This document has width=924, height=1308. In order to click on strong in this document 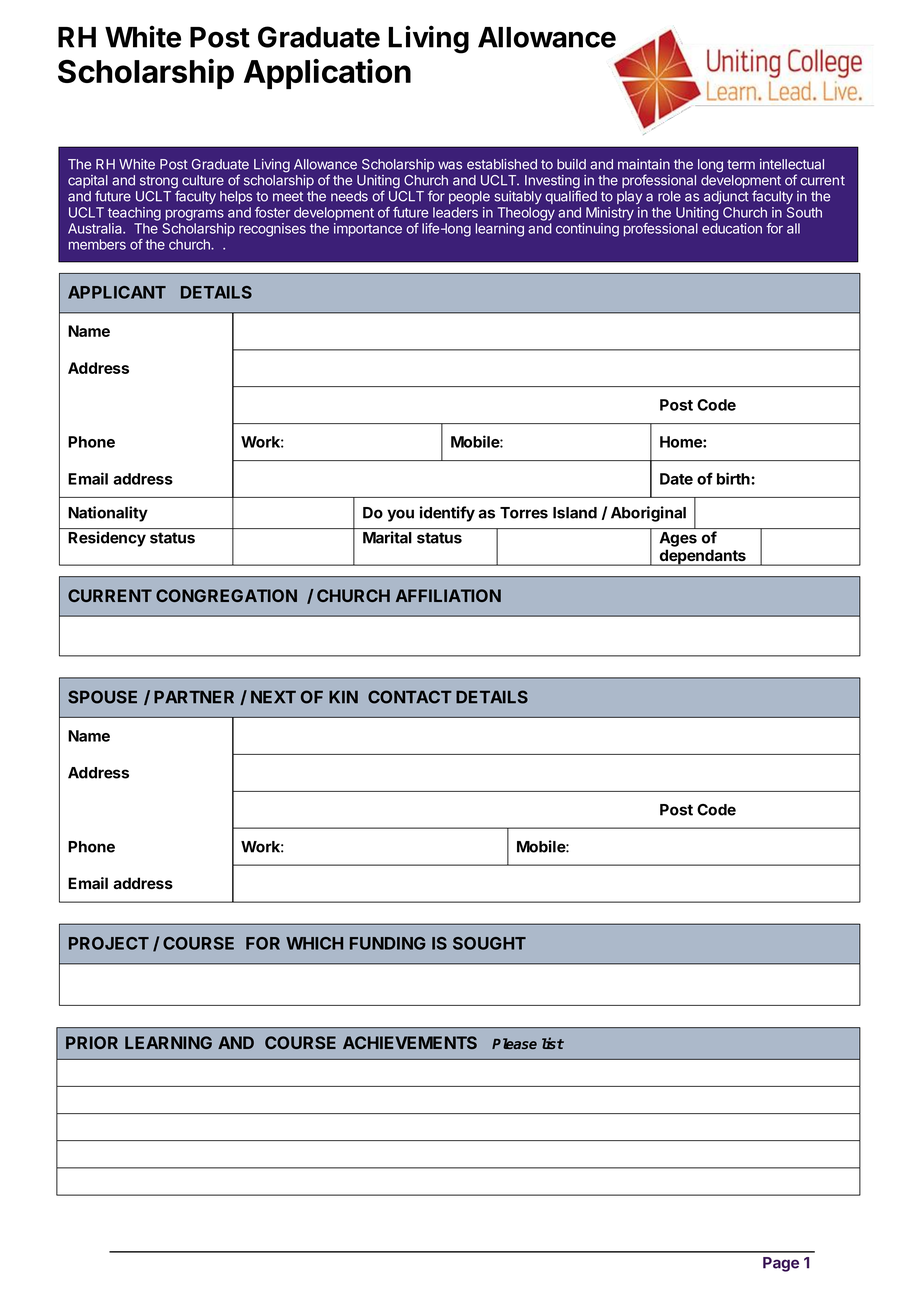, I will do `click(160, 183)`.
